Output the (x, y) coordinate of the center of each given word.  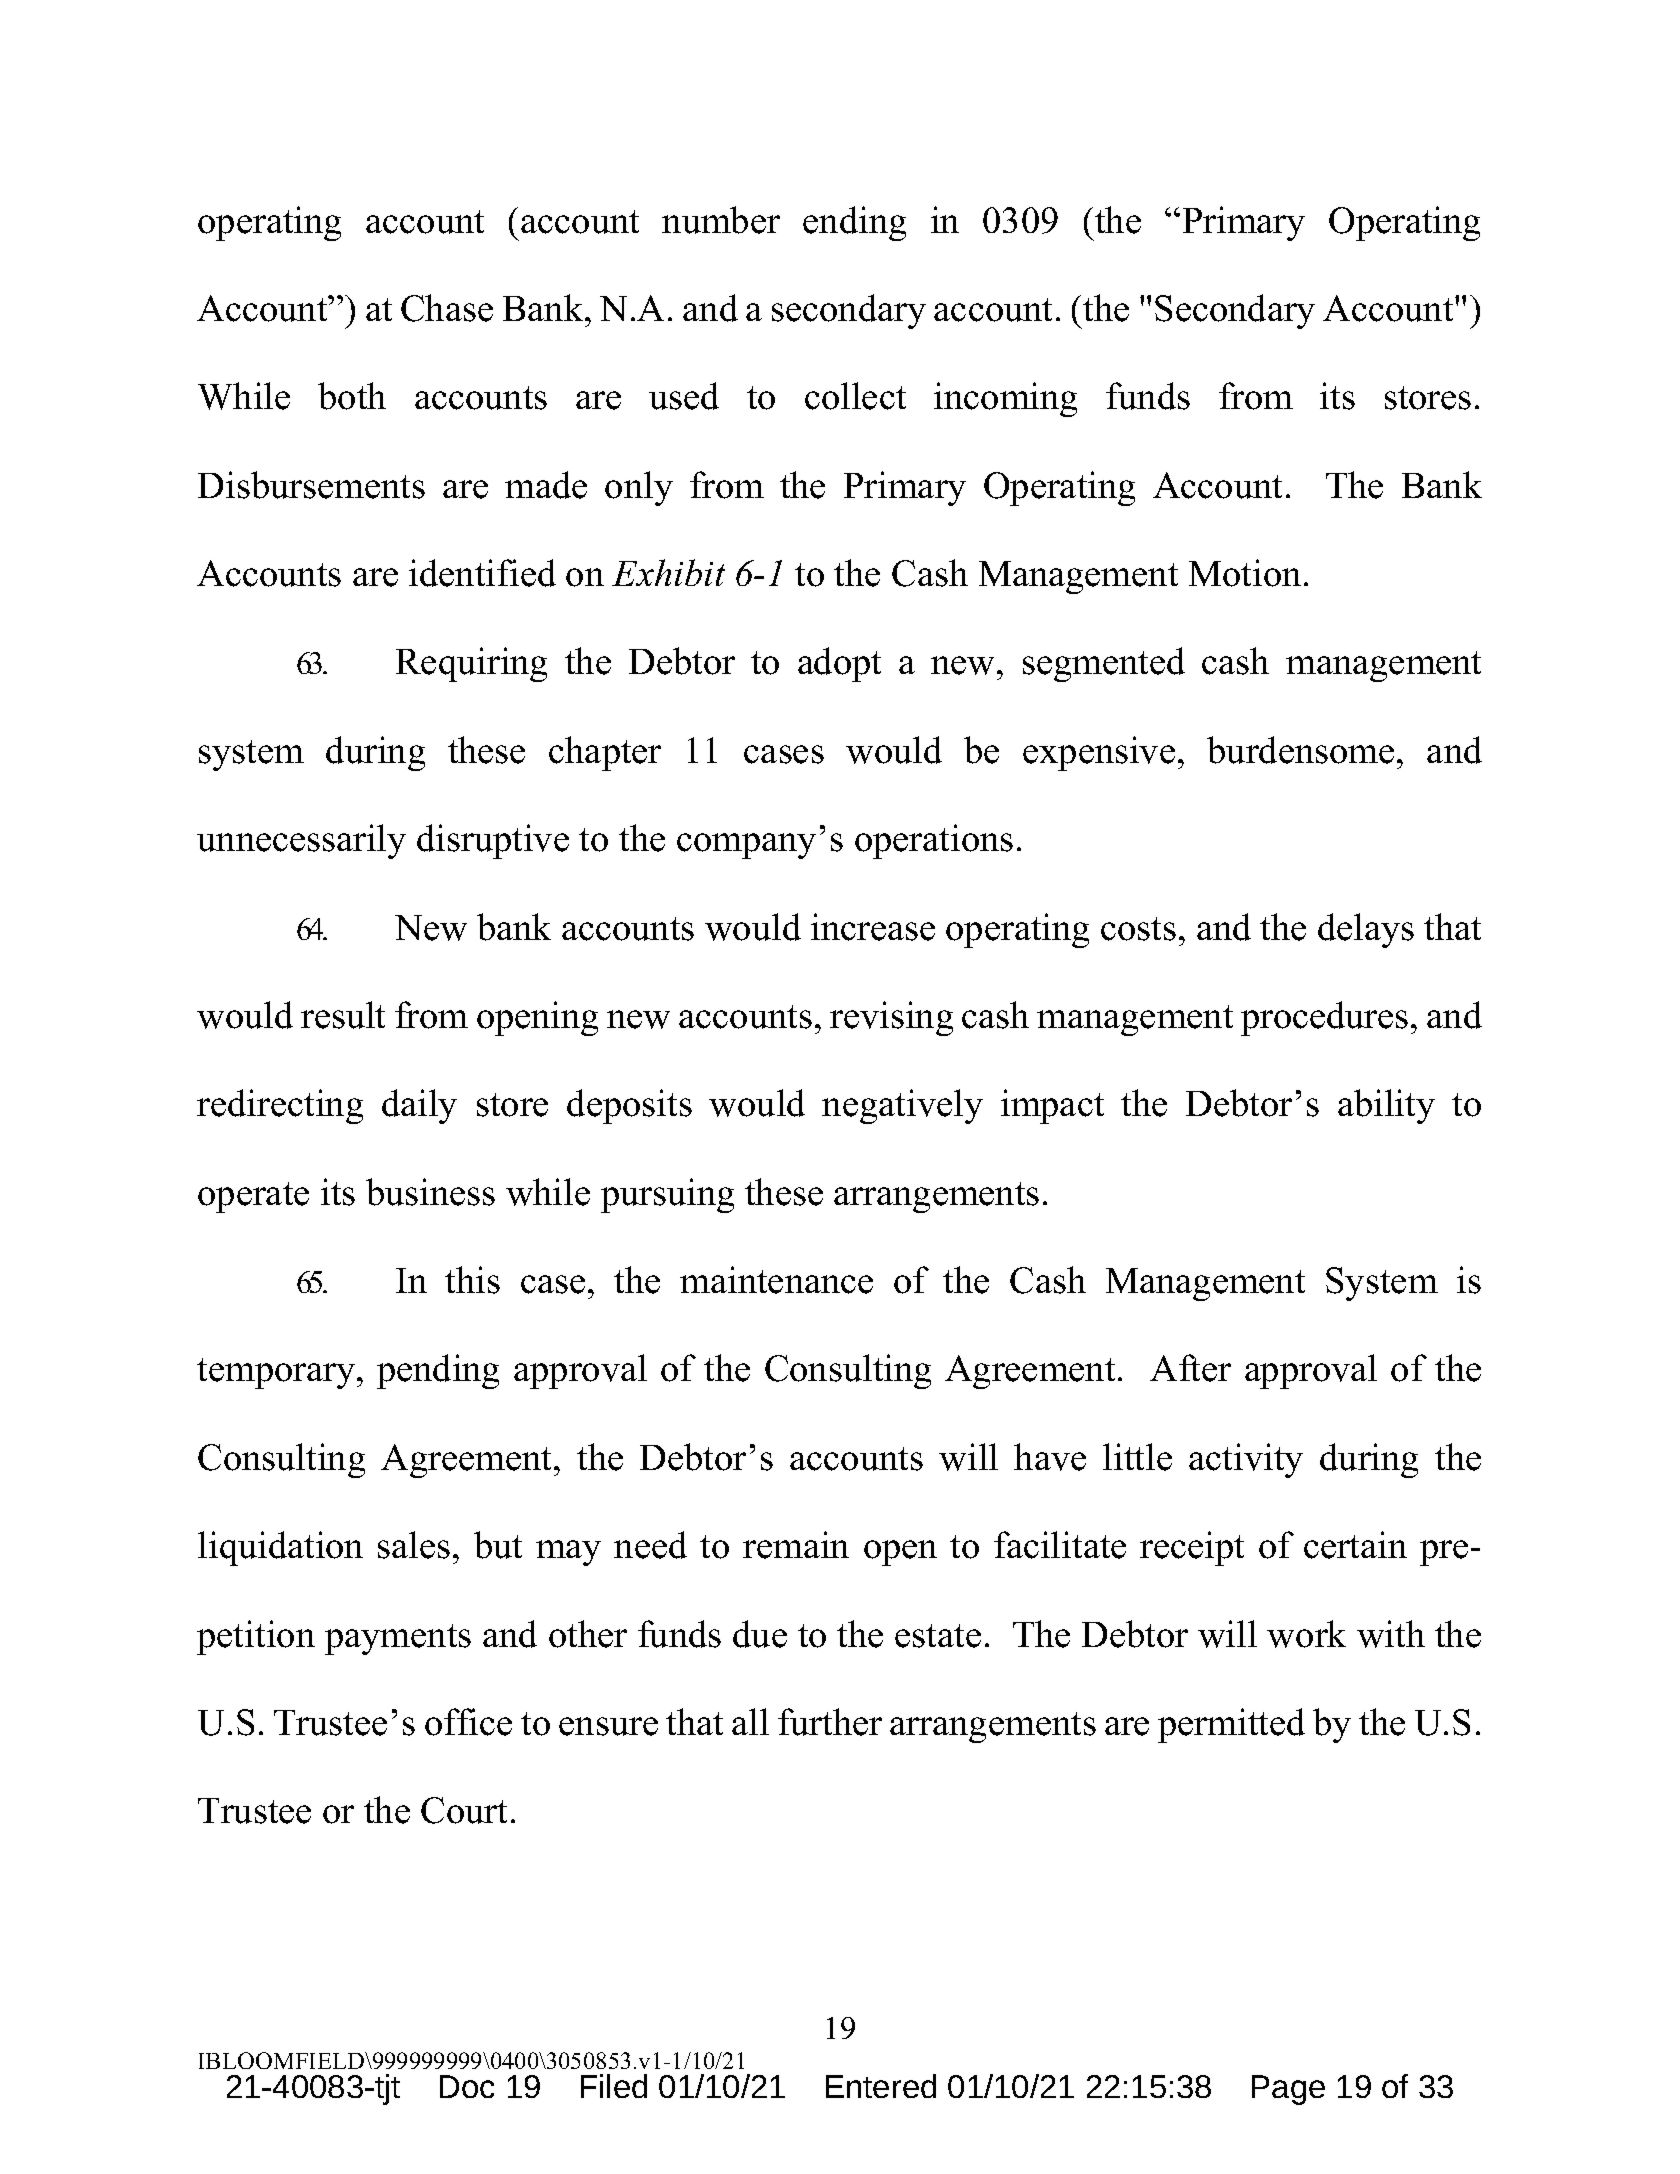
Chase (447, 308)
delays (1366, 930)
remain (796, 1545)
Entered (881, 2086)
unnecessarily (301, 841)
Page (1288, 2090)
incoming (1005, 399)
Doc (467, 2086)
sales (414, 1545)
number (721, 220)
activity (1246, 1460)
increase (873, 927)
